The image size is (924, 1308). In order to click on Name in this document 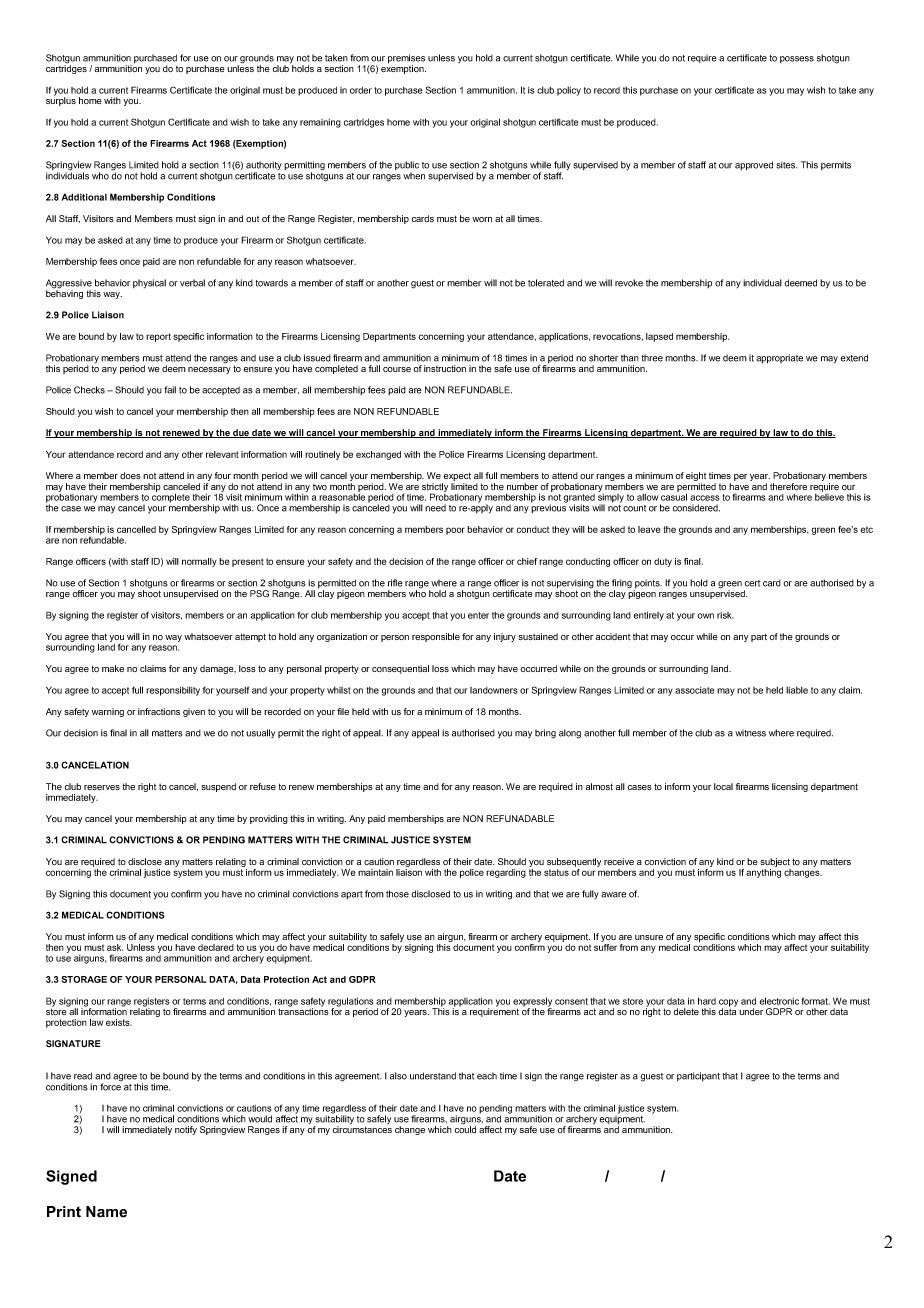, I will do `click(106, 1212)`.
